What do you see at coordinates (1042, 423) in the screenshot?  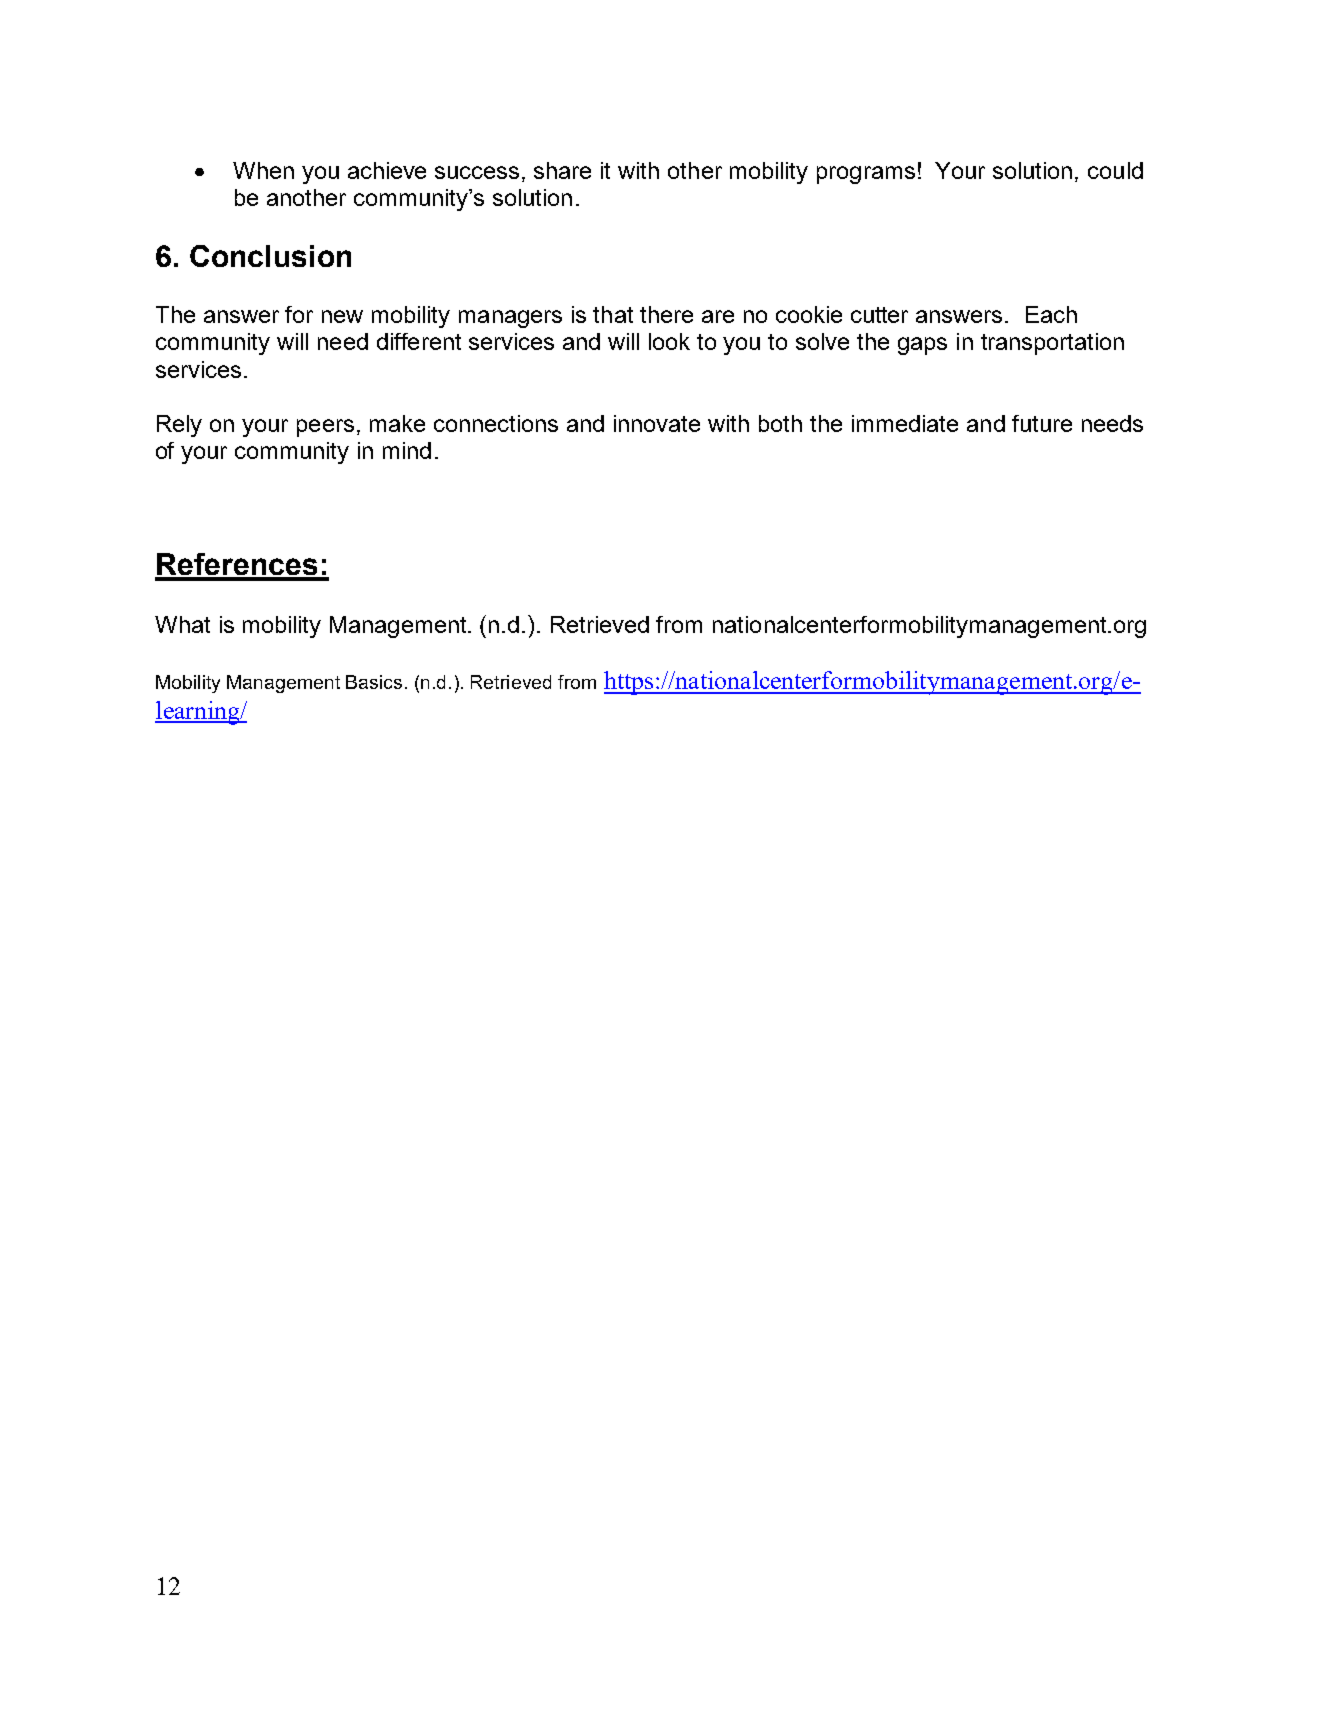 I see `future` at bounding box center [1042, 423].
